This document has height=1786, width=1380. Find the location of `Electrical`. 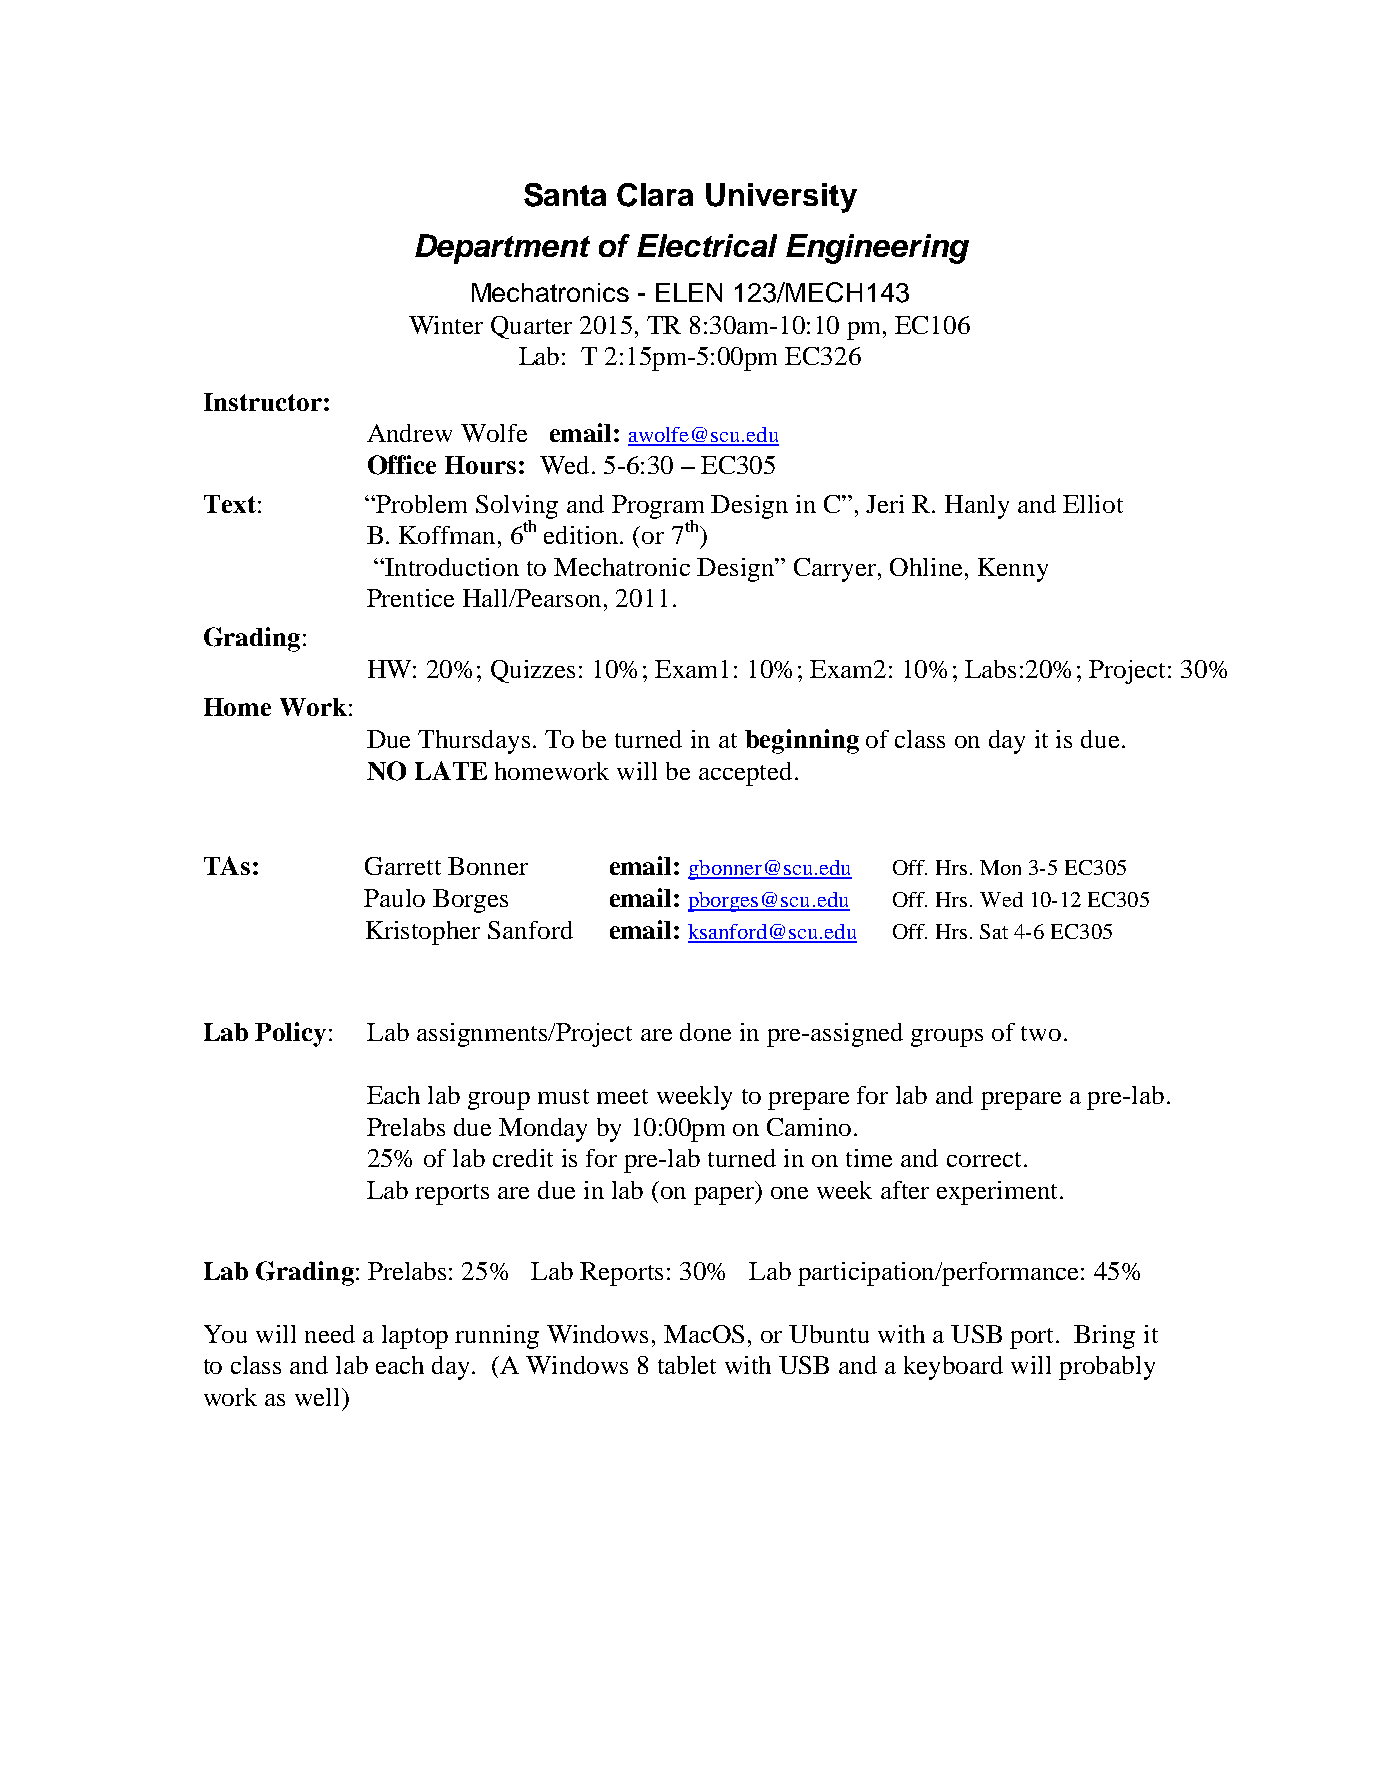

Electrical is located at coordinates (707, 245).
